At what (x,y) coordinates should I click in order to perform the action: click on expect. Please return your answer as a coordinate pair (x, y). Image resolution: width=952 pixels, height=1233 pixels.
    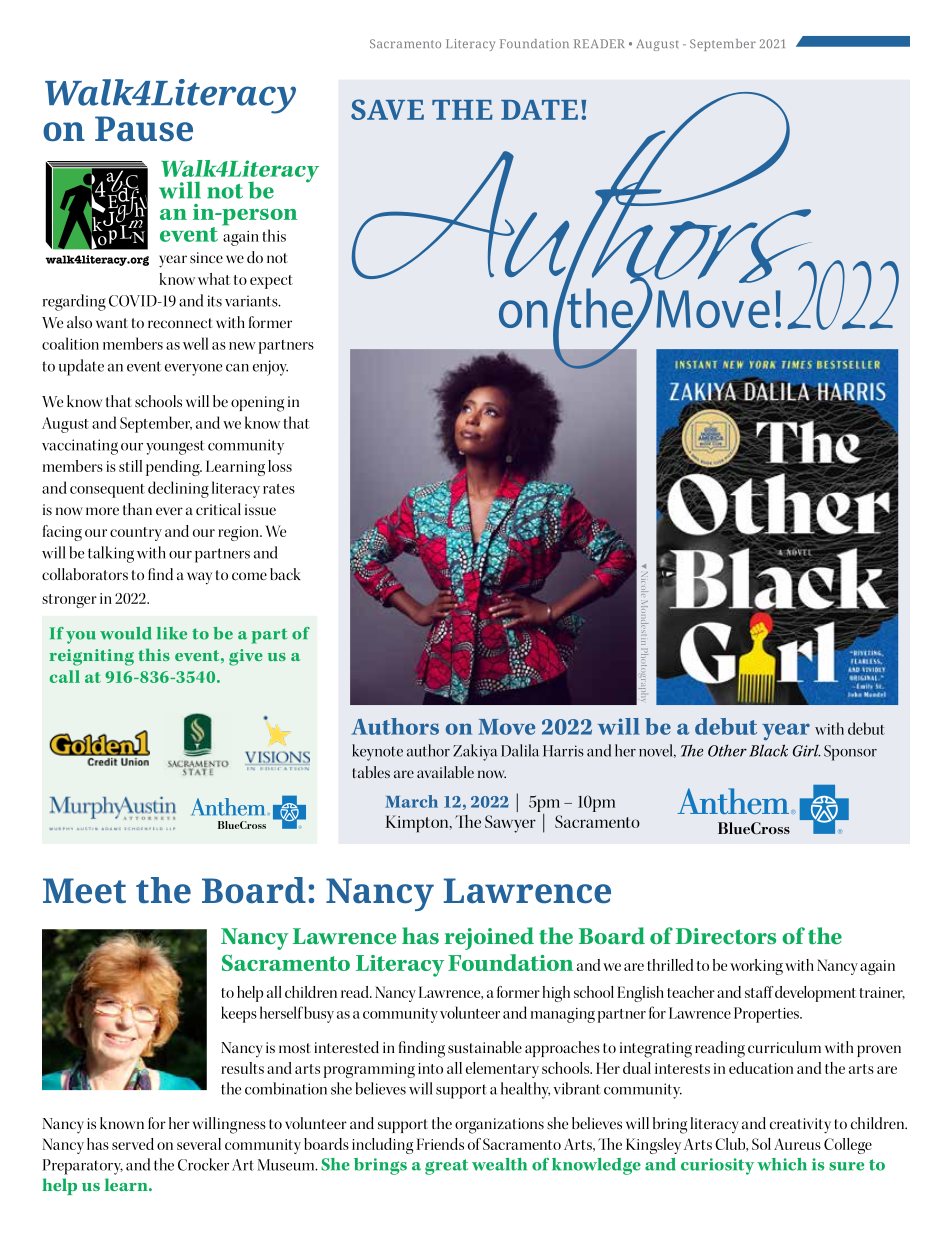
    Looking at the image, I should click on (271, 282).
